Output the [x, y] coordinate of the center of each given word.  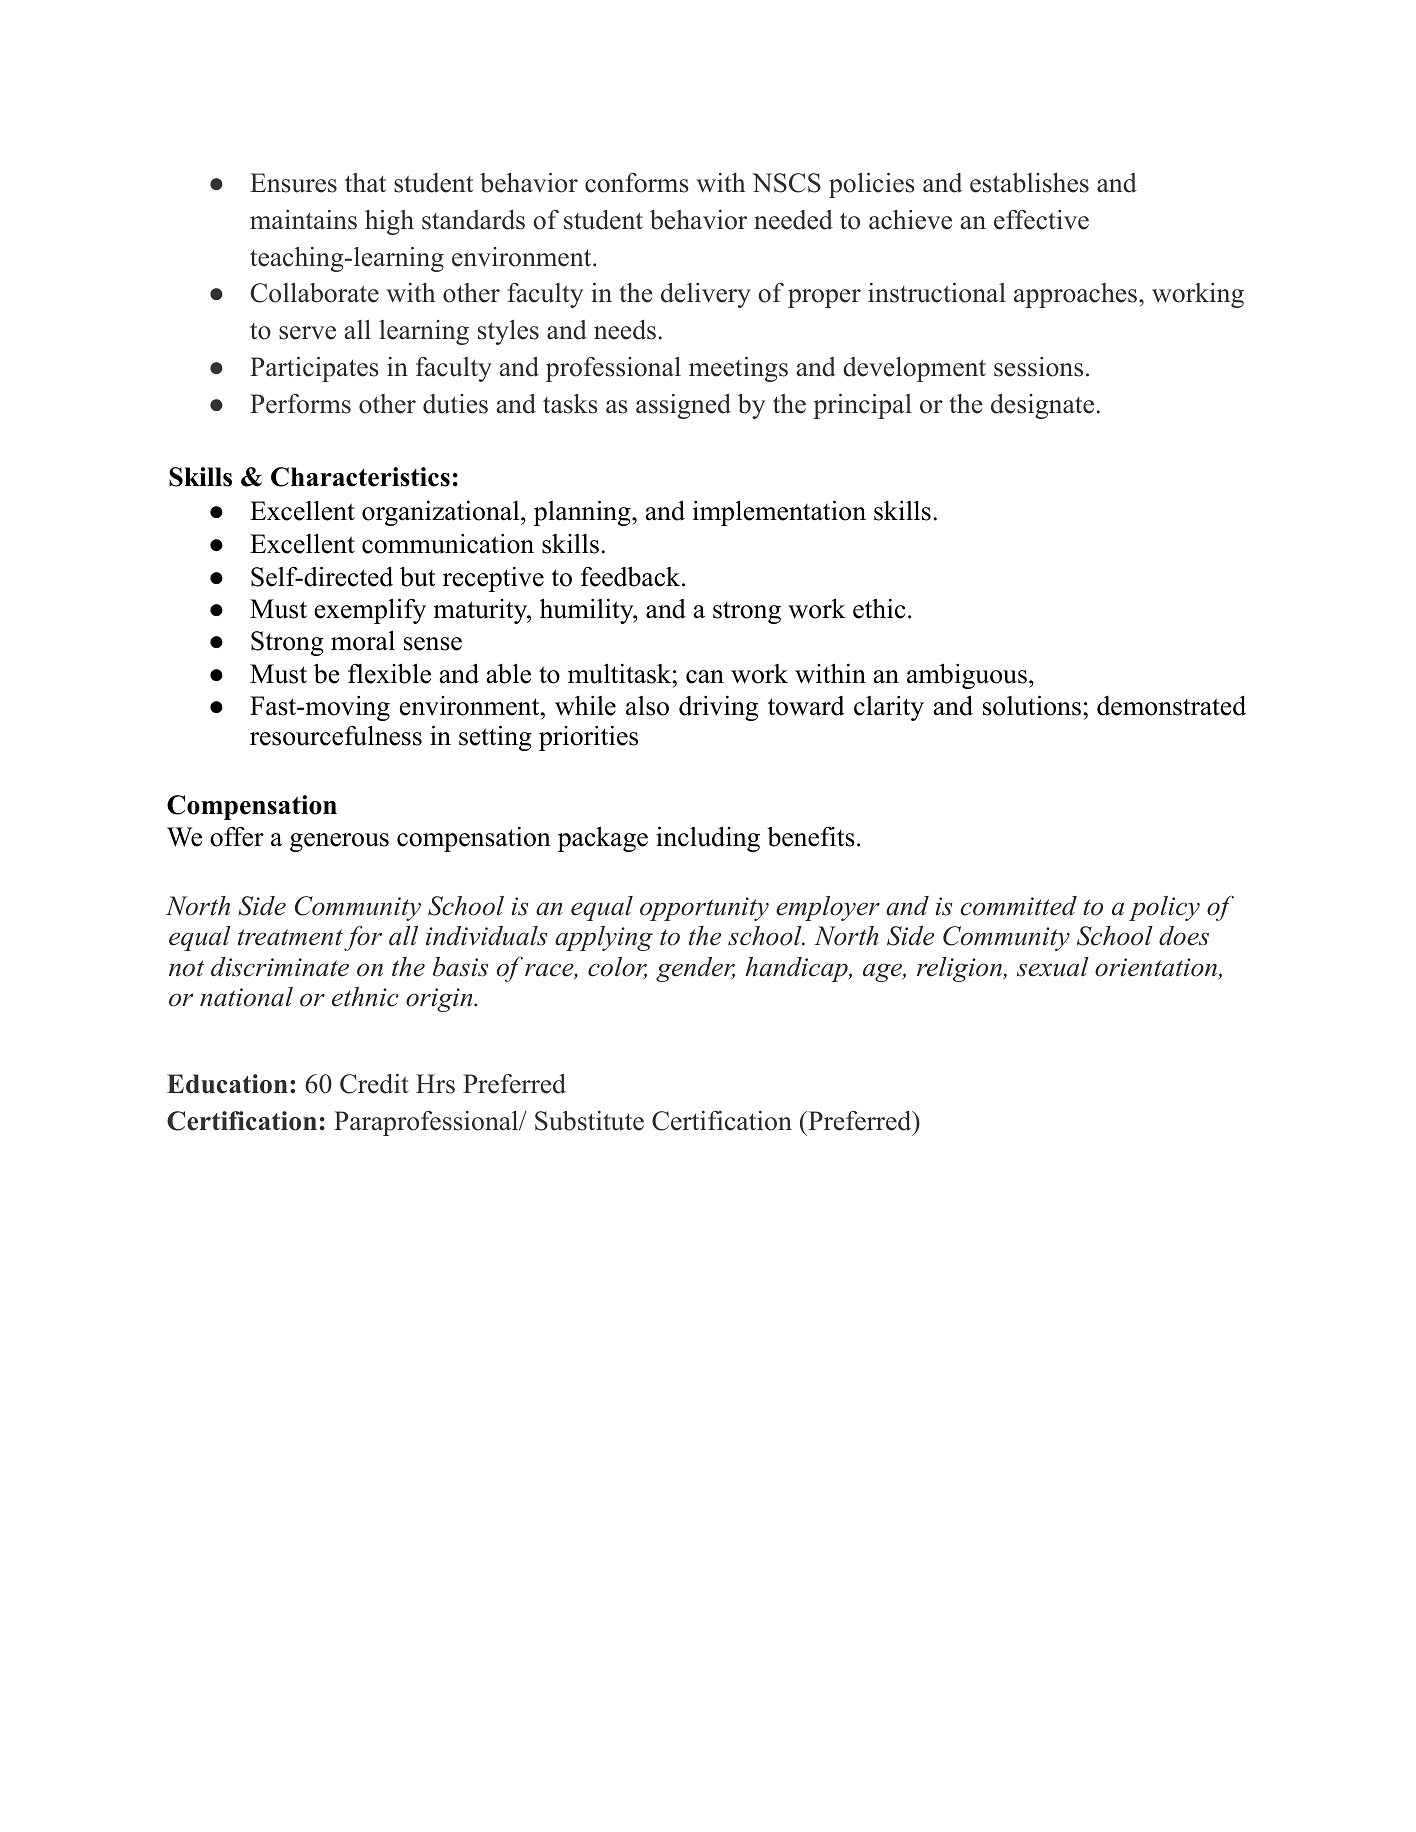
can [705, 677]
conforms [637, 183]
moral [363, 640]
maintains [303, 220]
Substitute [589, 1121]
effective [1041, 220]
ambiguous [967, 676]
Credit [374, 1084]
